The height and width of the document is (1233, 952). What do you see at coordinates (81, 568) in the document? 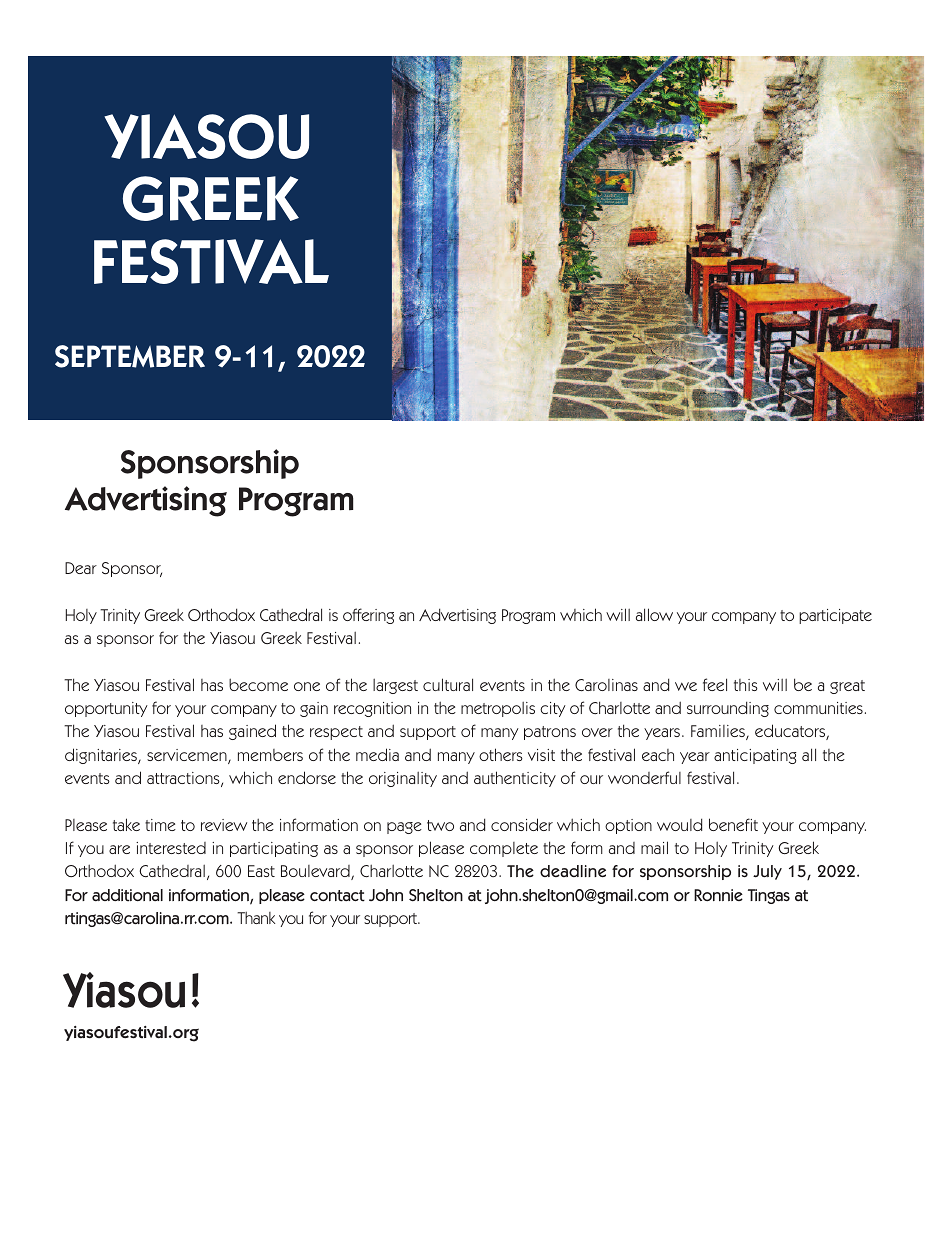
I see `Dear` at bounding box center [81, 568].
